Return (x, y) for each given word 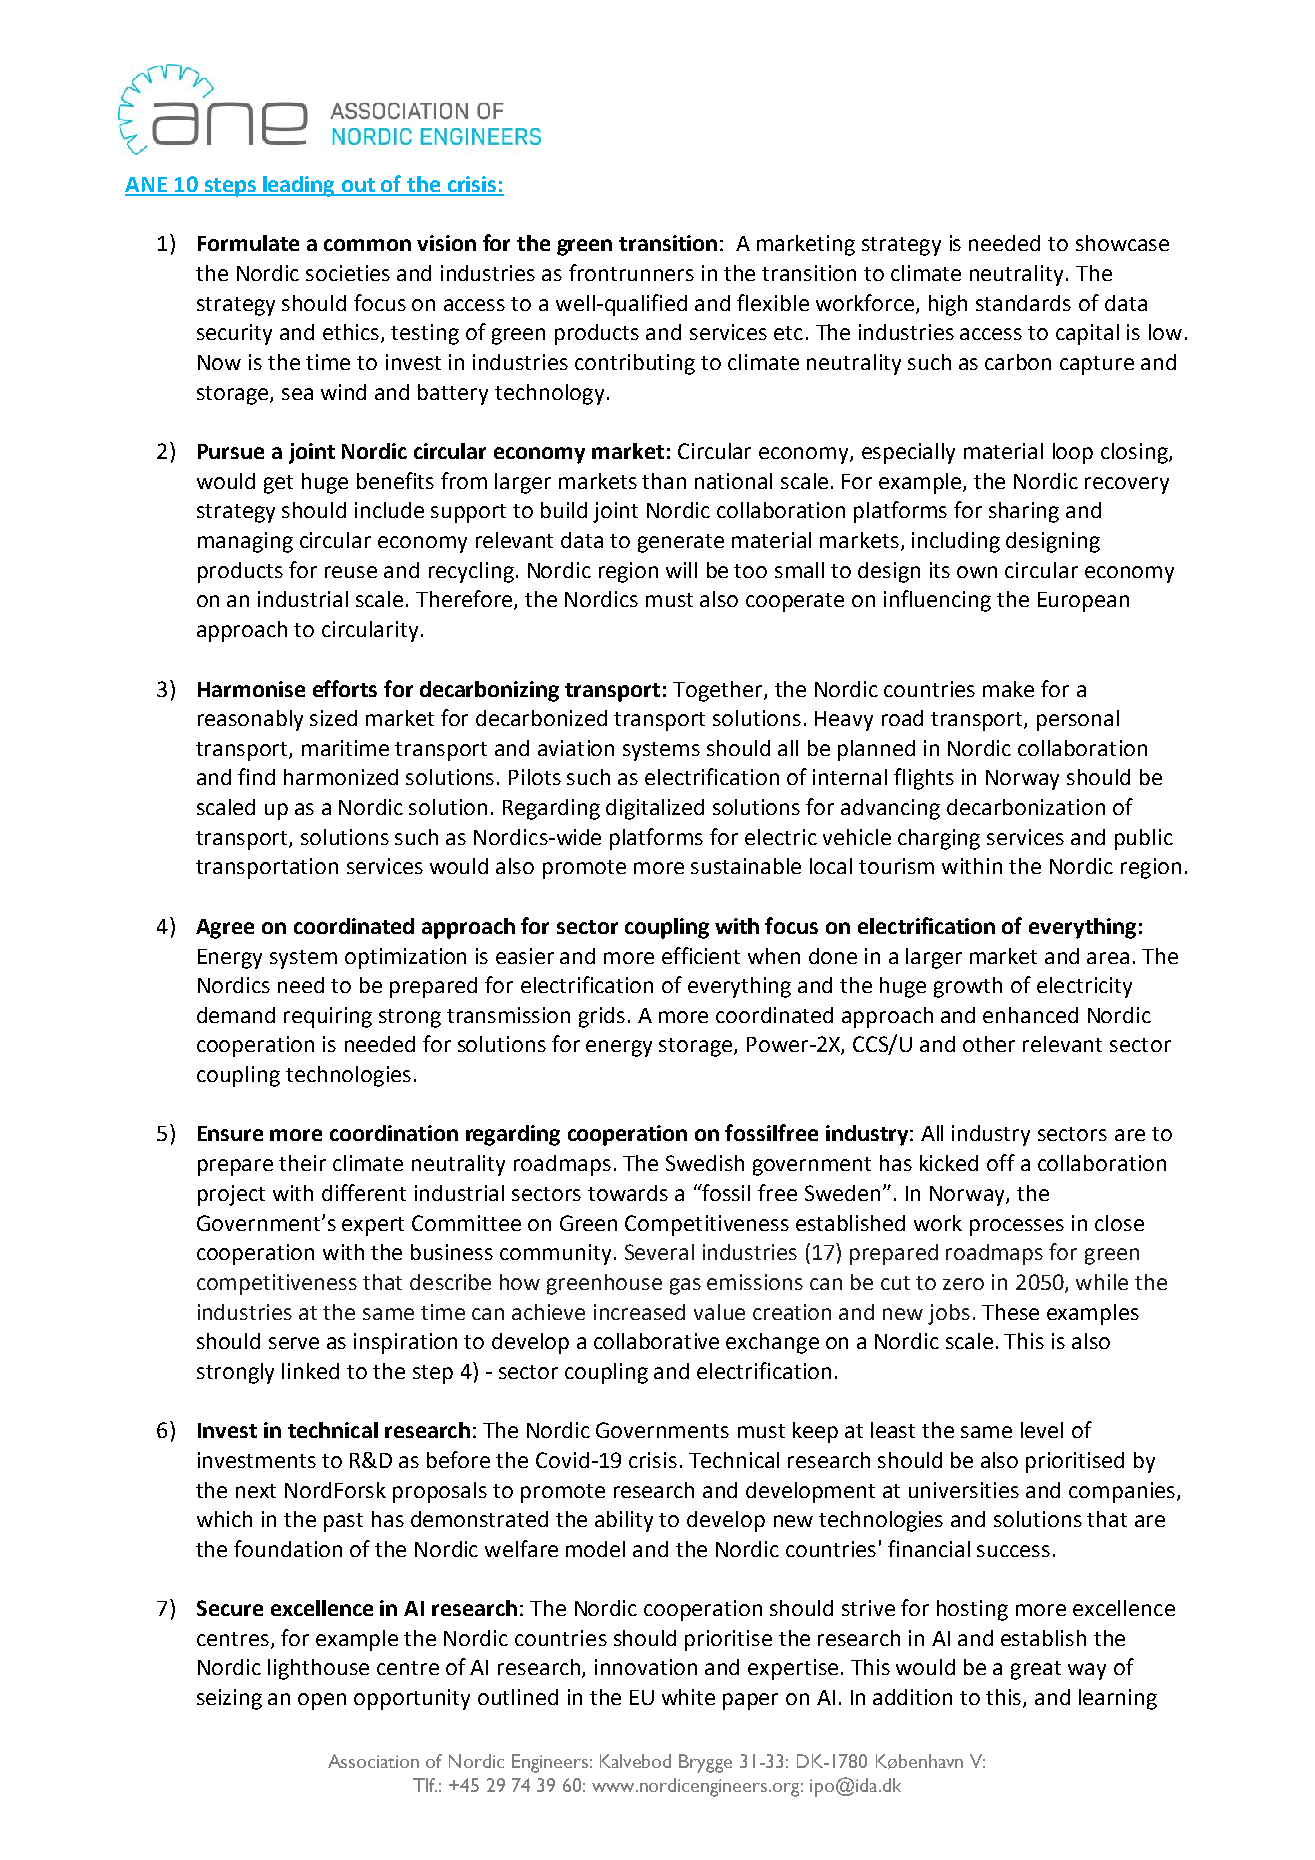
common (367, 245)
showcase (1122, 243)
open (322, 1701)
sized (333, 718)
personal (1078, 720)
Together (719, 691)
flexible (773, 302)
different (364, 1192)
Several (659, 1252)
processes (1017, 1227)
